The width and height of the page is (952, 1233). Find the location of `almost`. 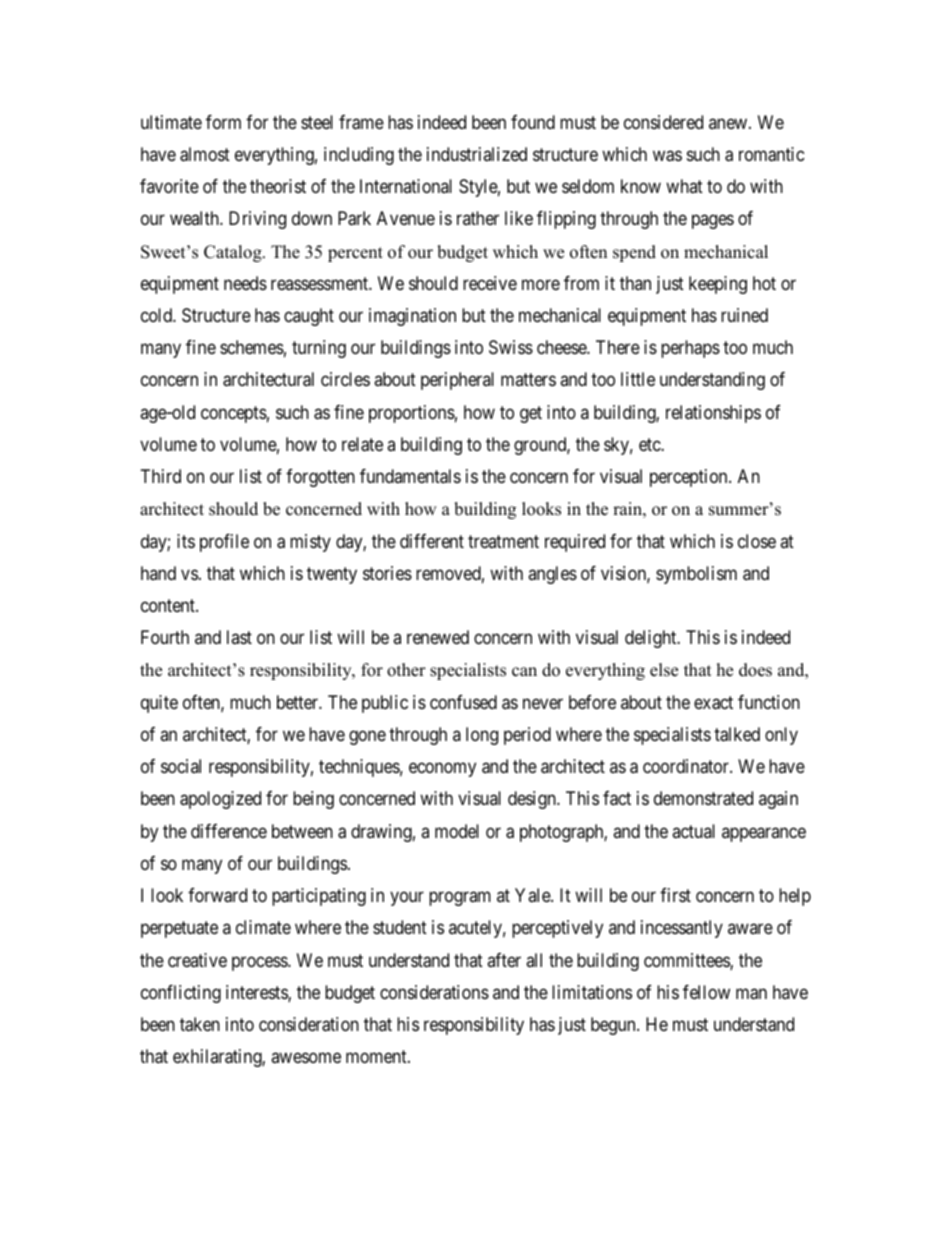

almost is located at coordinates (205, 154).
